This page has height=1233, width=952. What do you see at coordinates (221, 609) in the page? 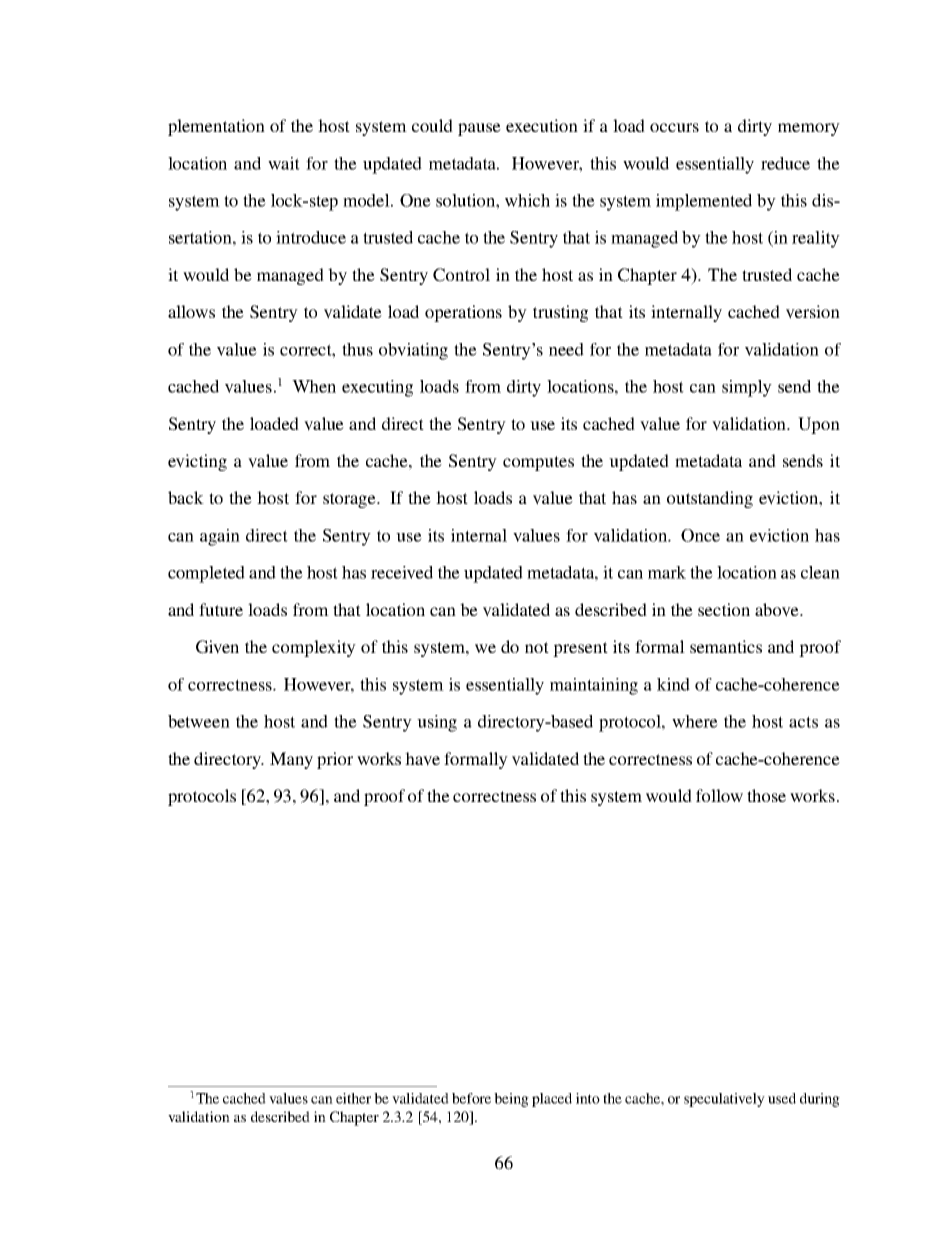
I see `future` at bounding box center [221, 609].
